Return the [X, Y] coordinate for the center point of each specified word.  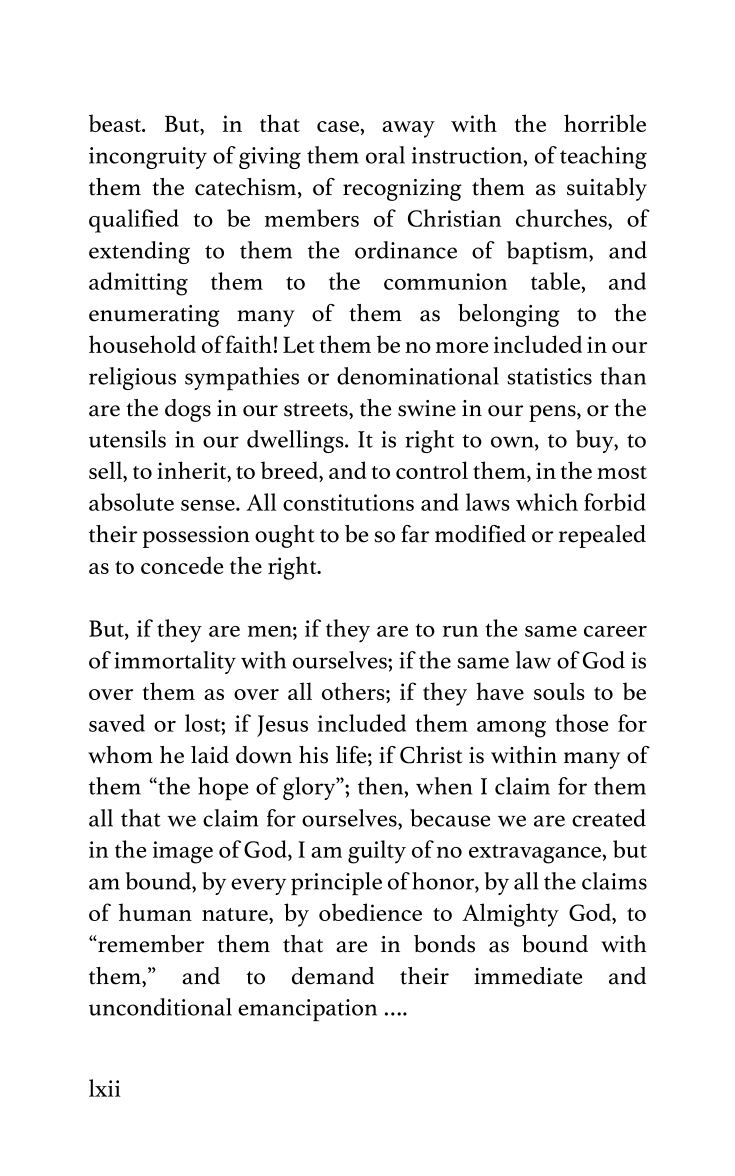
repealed [602, 536]
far [415, 534]
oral [385, 155]
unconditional [160, 1007]
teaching [603, 157]
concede [182, 565]
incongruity [148, 158]
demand [333, 976]
